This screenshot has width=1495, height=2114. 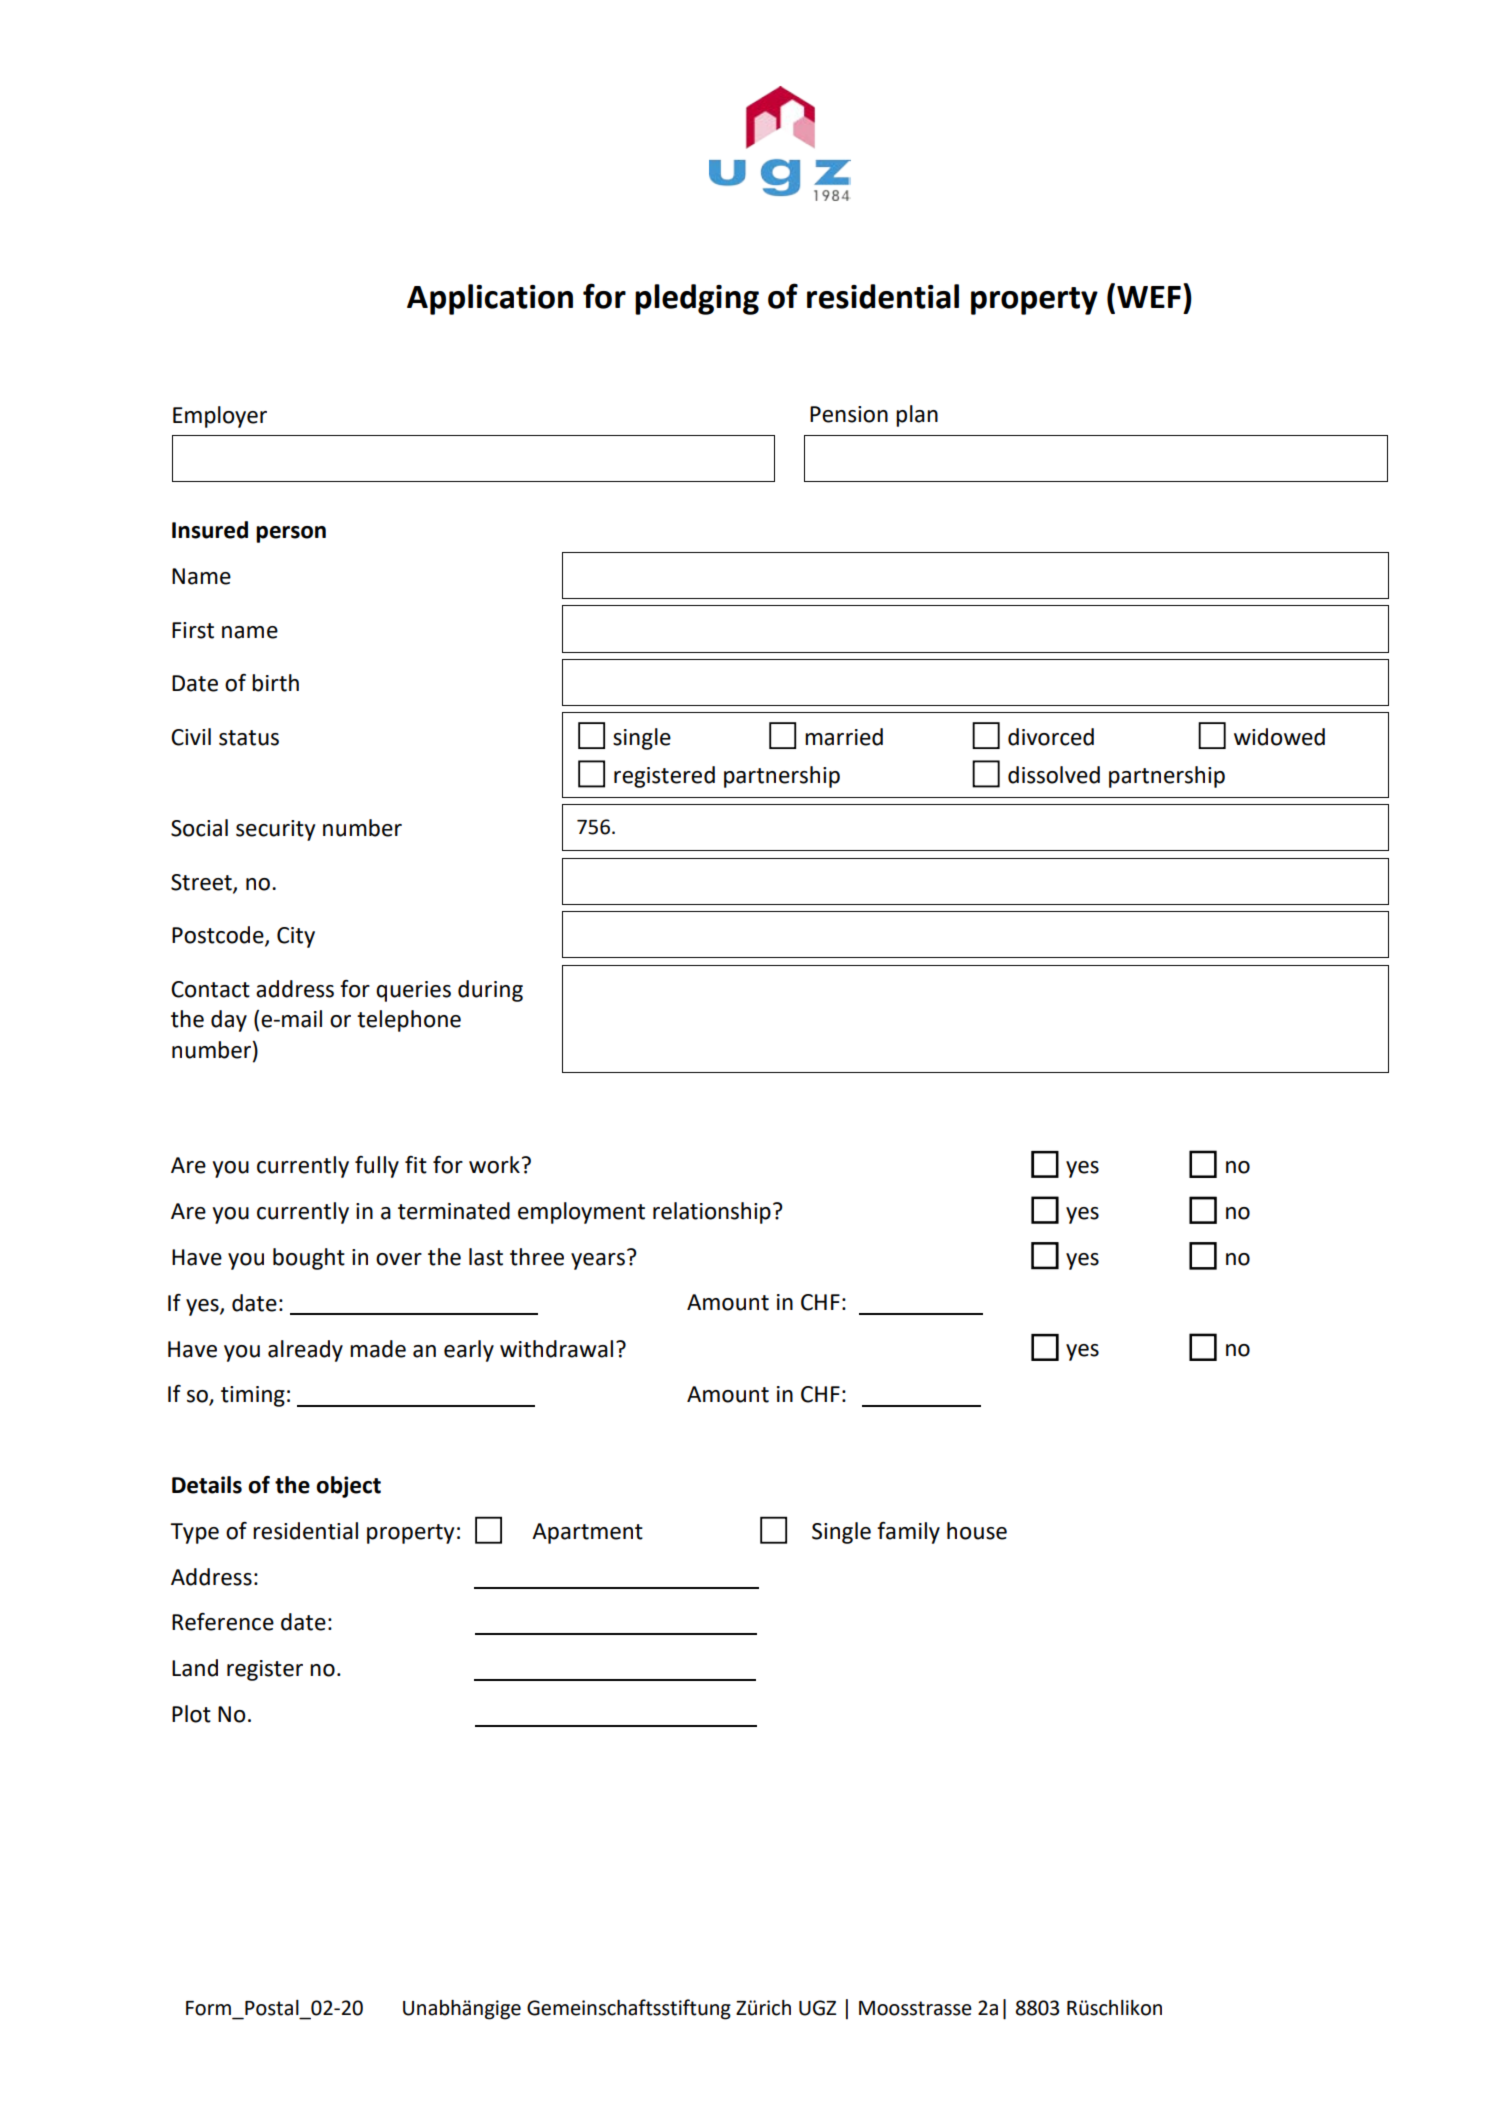 I want to click on dissolved, so click(x=1054, y=775).
